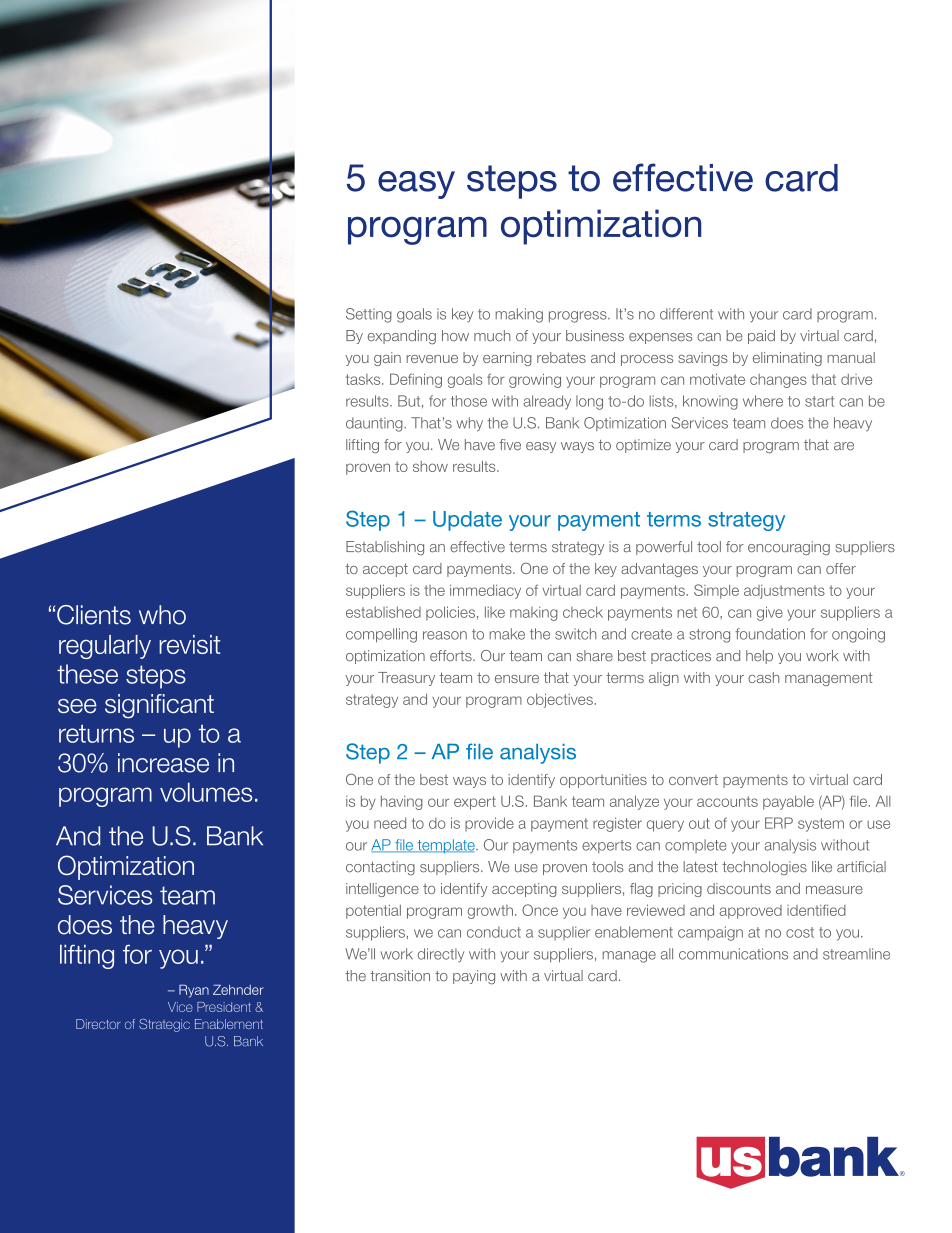 This screenshot has height=1233, width=952. Describe the element at coordinates (763, 677) in the screenshot. I see `cash` at that location.
